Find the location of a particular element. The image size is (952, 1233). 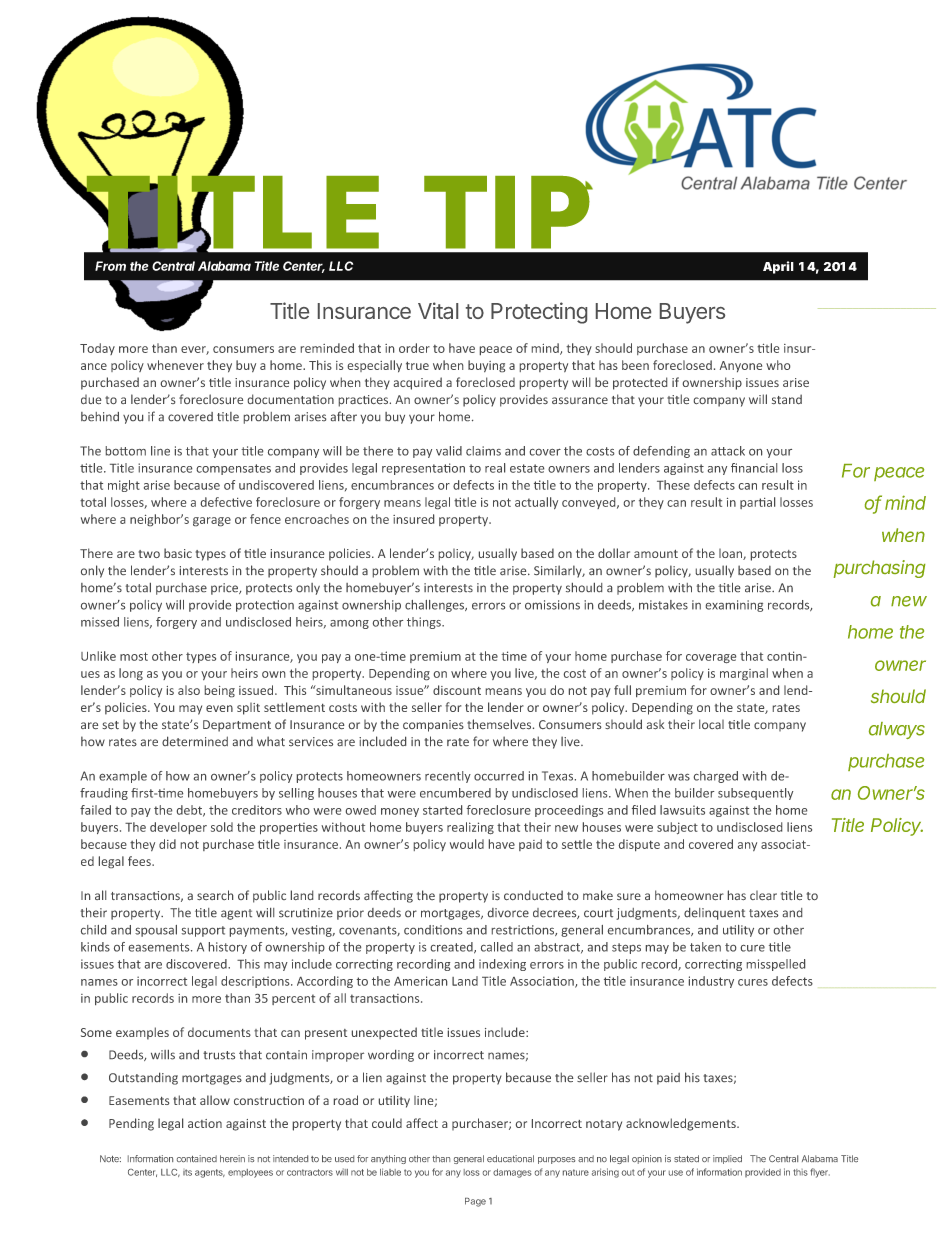

clear is located at coordinates (763, 895).
